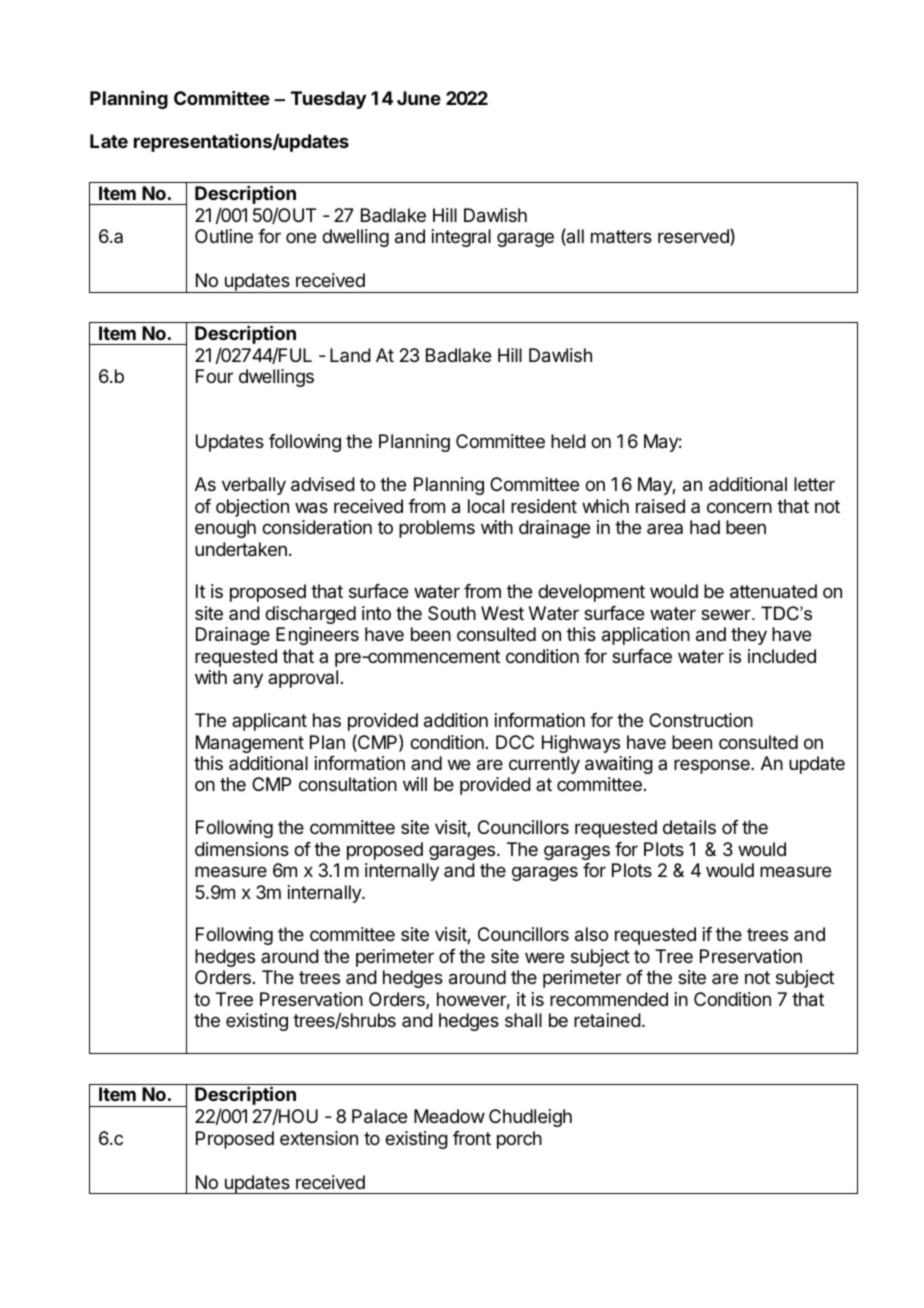  I want to click on any, so click(248, 680).
